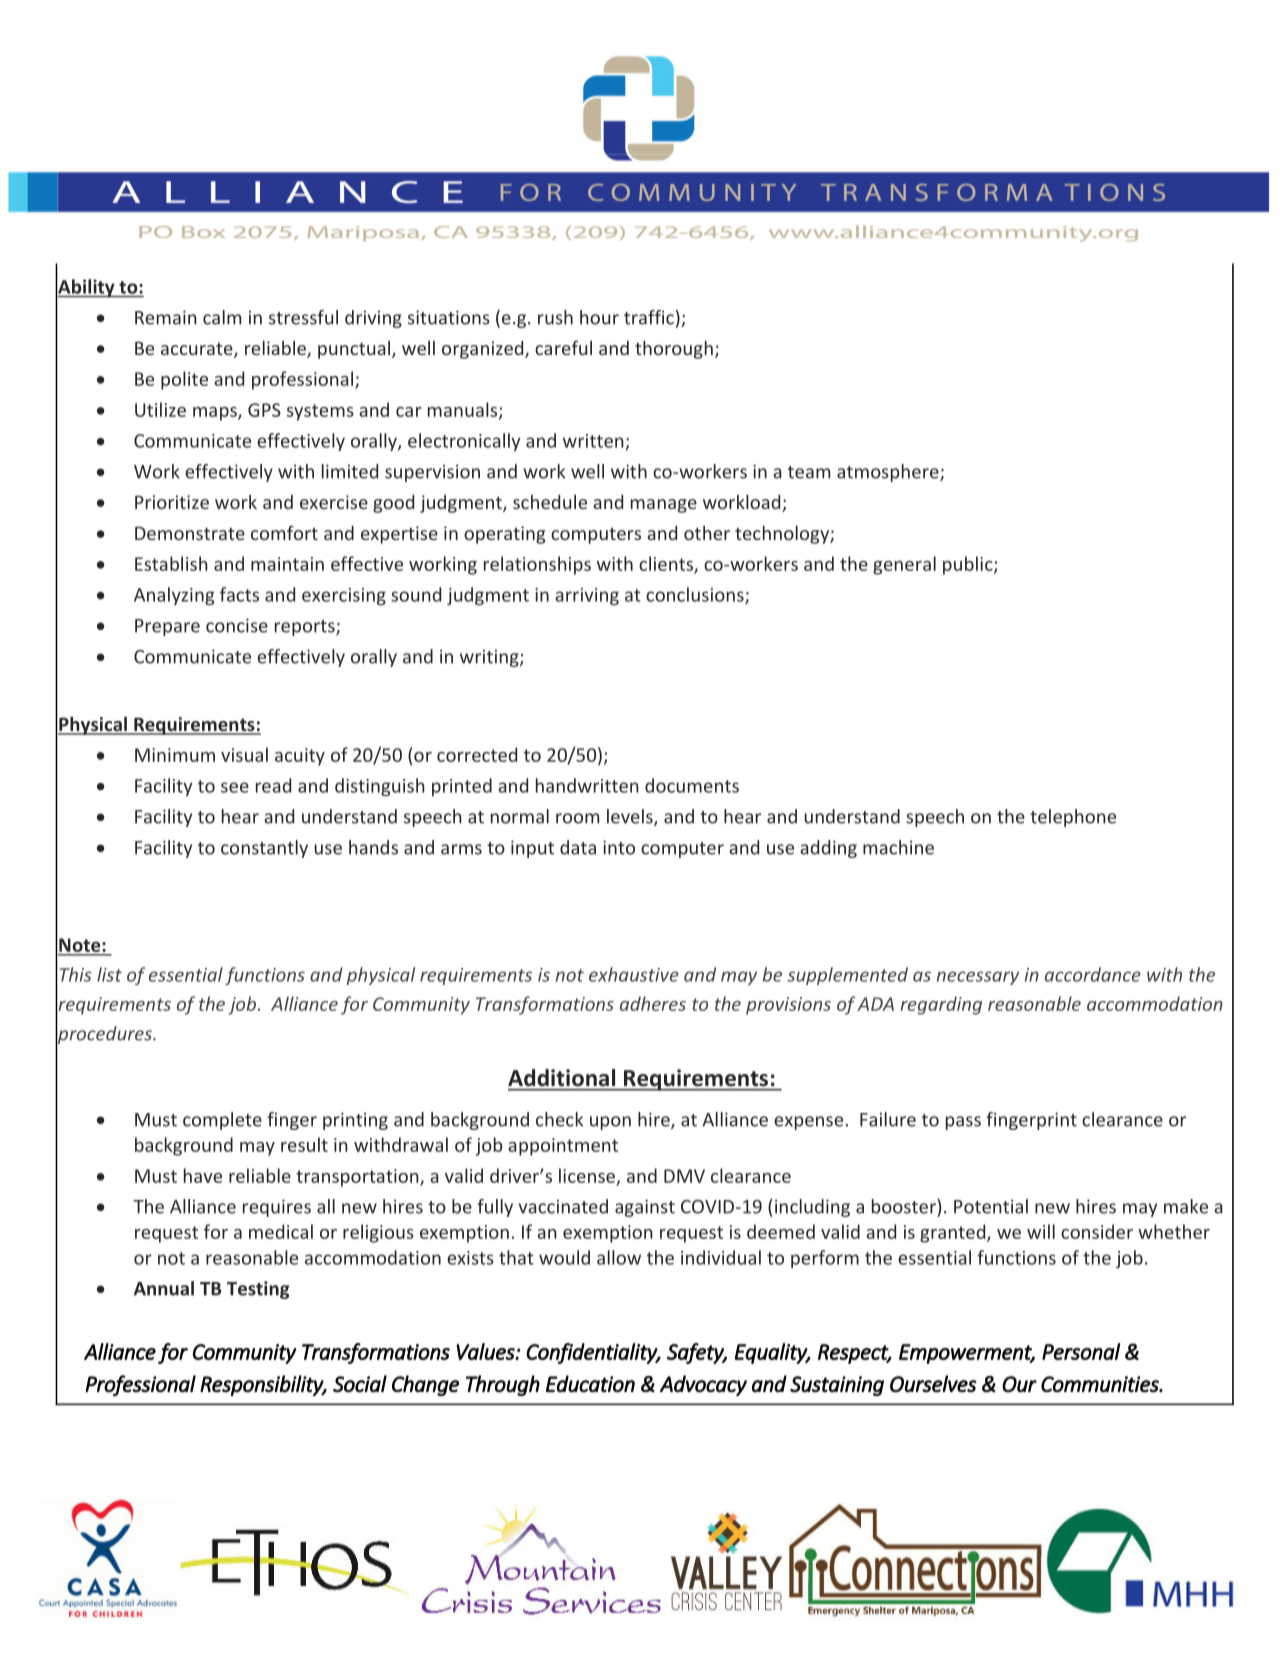 The image size is (1280, 1656). I want to click on thorough, so click(674, 349).
